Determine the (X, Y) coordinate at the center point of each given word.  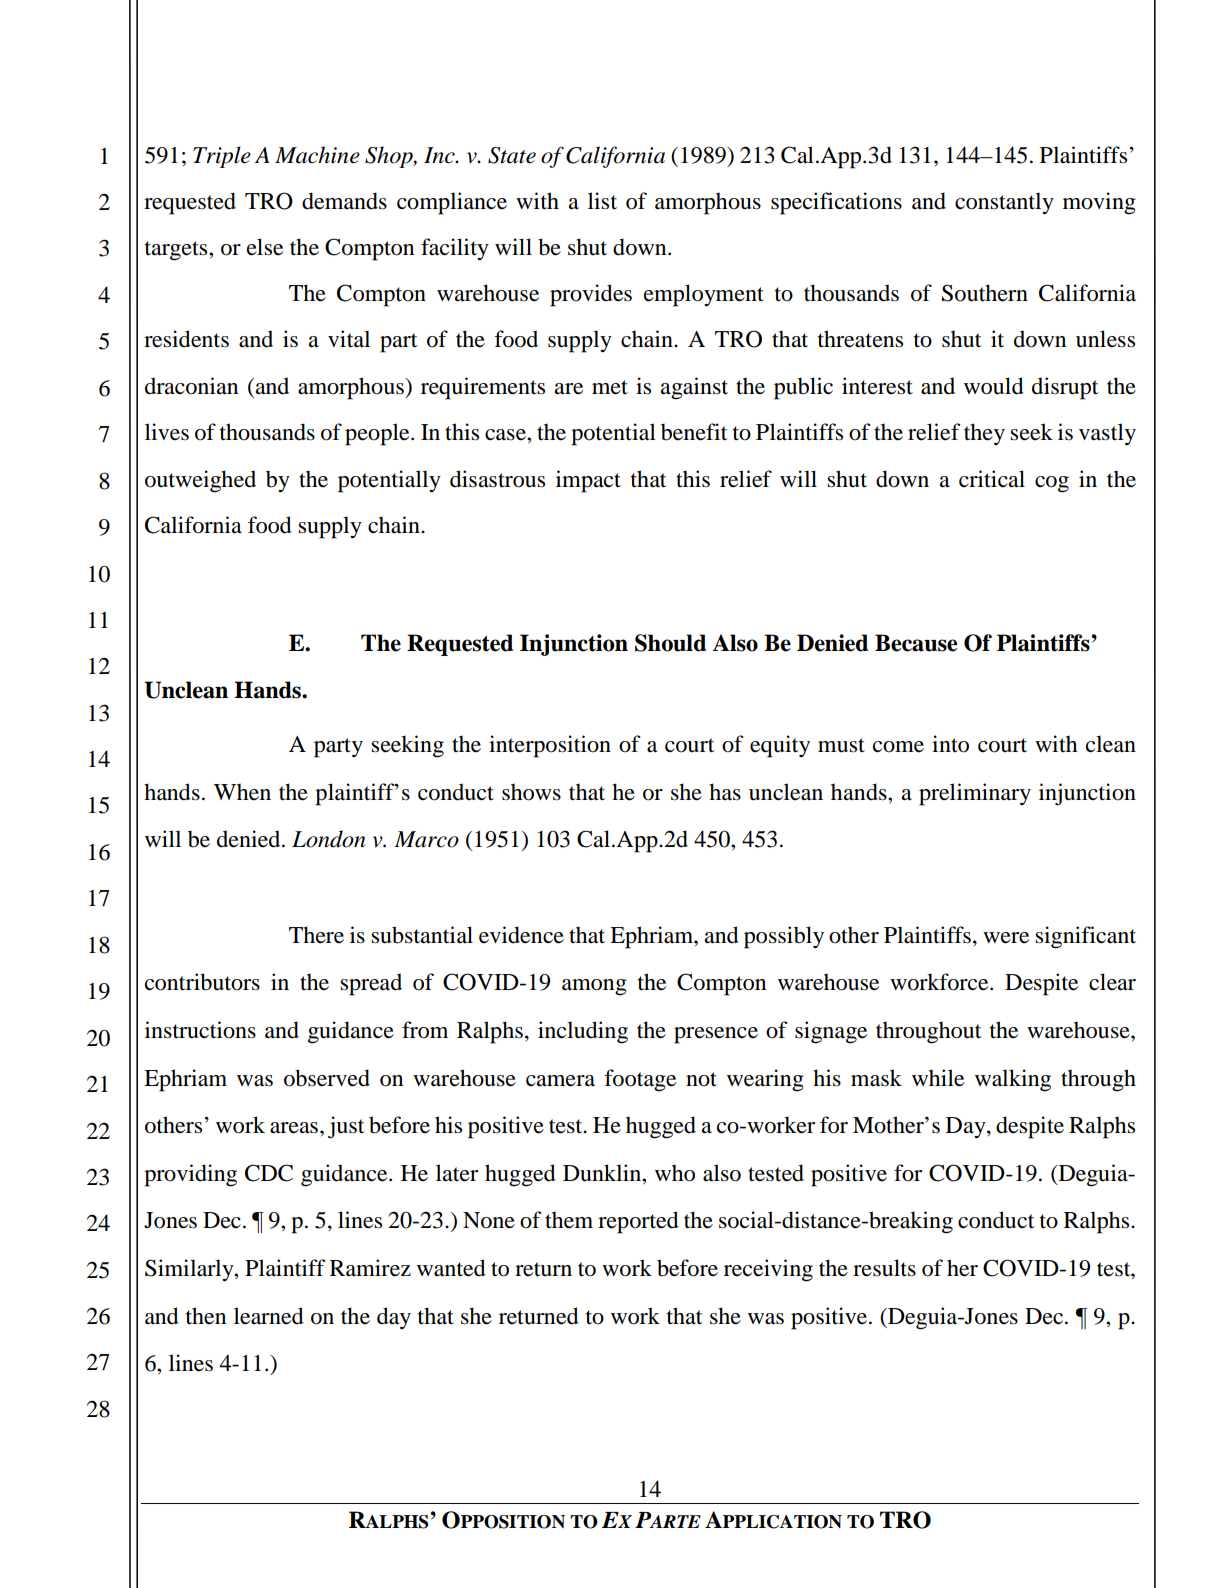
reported (638, 1222)
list (602, 201)
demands (344, 201)
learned (269, 1316)
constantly (1004, 203)
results (884, 1268)
